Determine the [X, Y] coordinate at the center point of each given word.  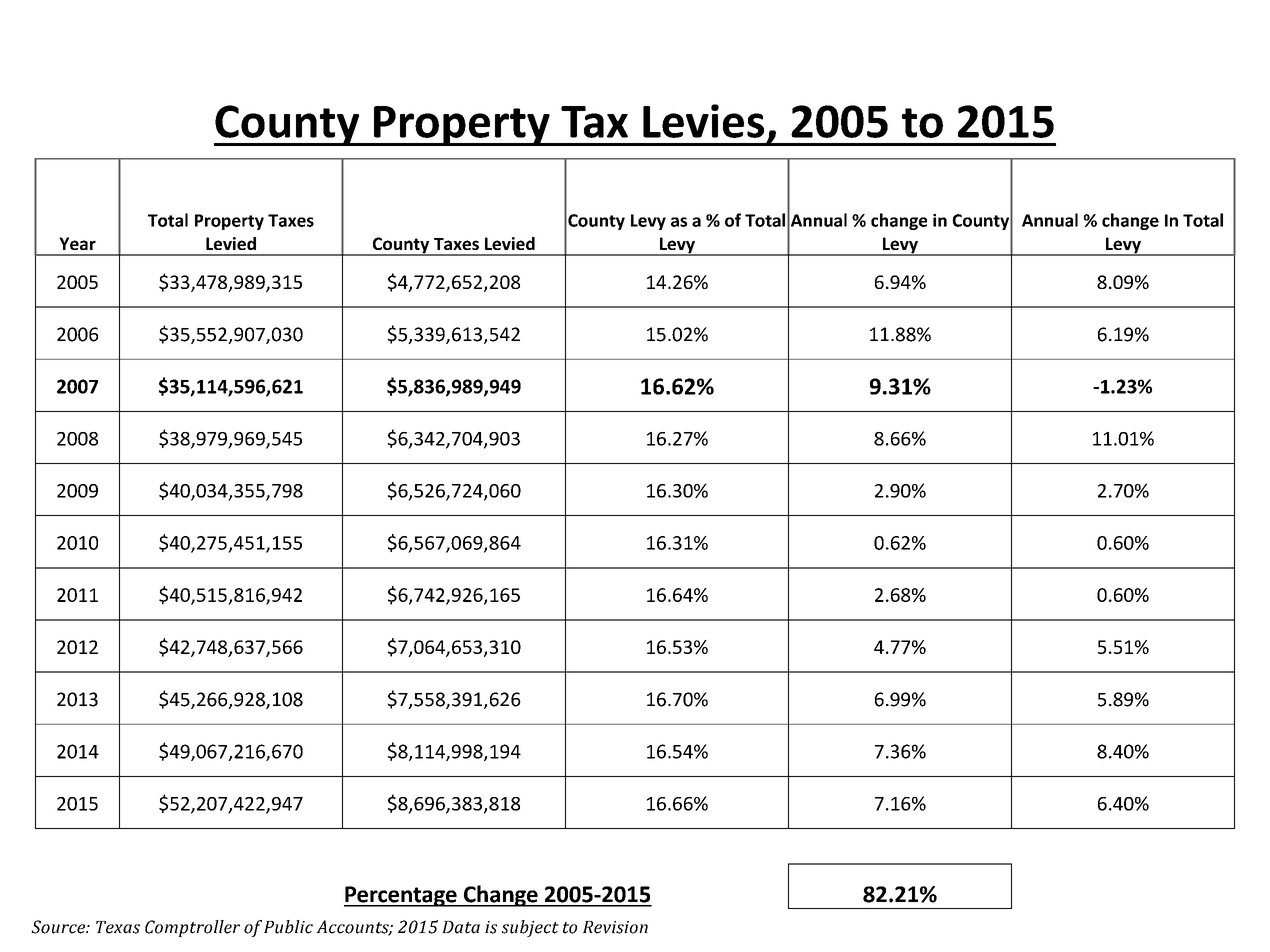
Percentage [401, 896]
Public [288, 927]
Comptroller [192, 928]
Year [77, 243]
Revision [615, 927]
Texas [118, 927]
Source [59, 927]
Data [461, 927]
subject [530, 928]
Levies [703, 121]
